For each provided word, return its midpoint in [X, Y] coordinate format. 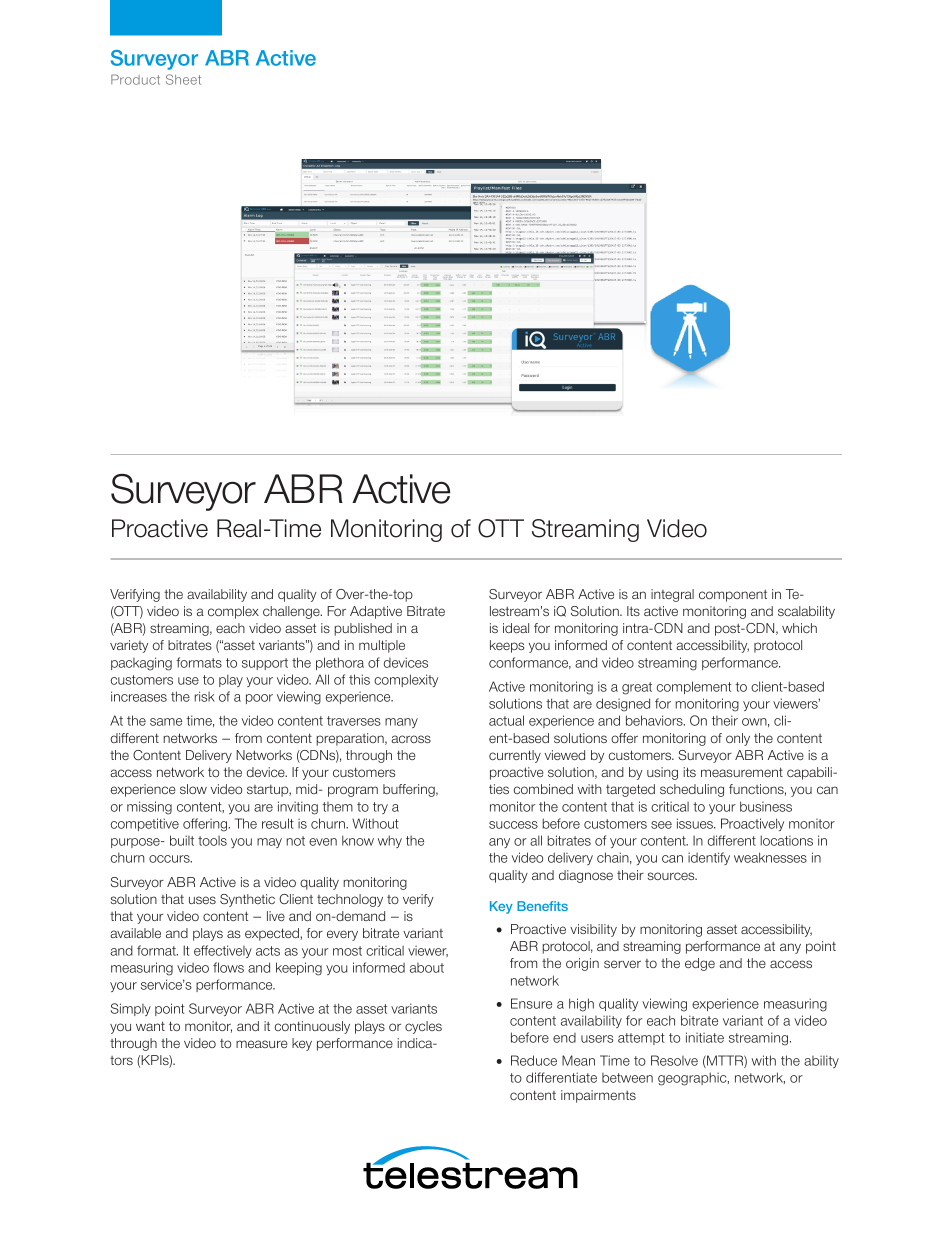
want [150, 1026]
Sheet [183, 79]
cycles [423, 1027]
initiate [705, 1037]
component [733, 596]
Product [135, 79]
